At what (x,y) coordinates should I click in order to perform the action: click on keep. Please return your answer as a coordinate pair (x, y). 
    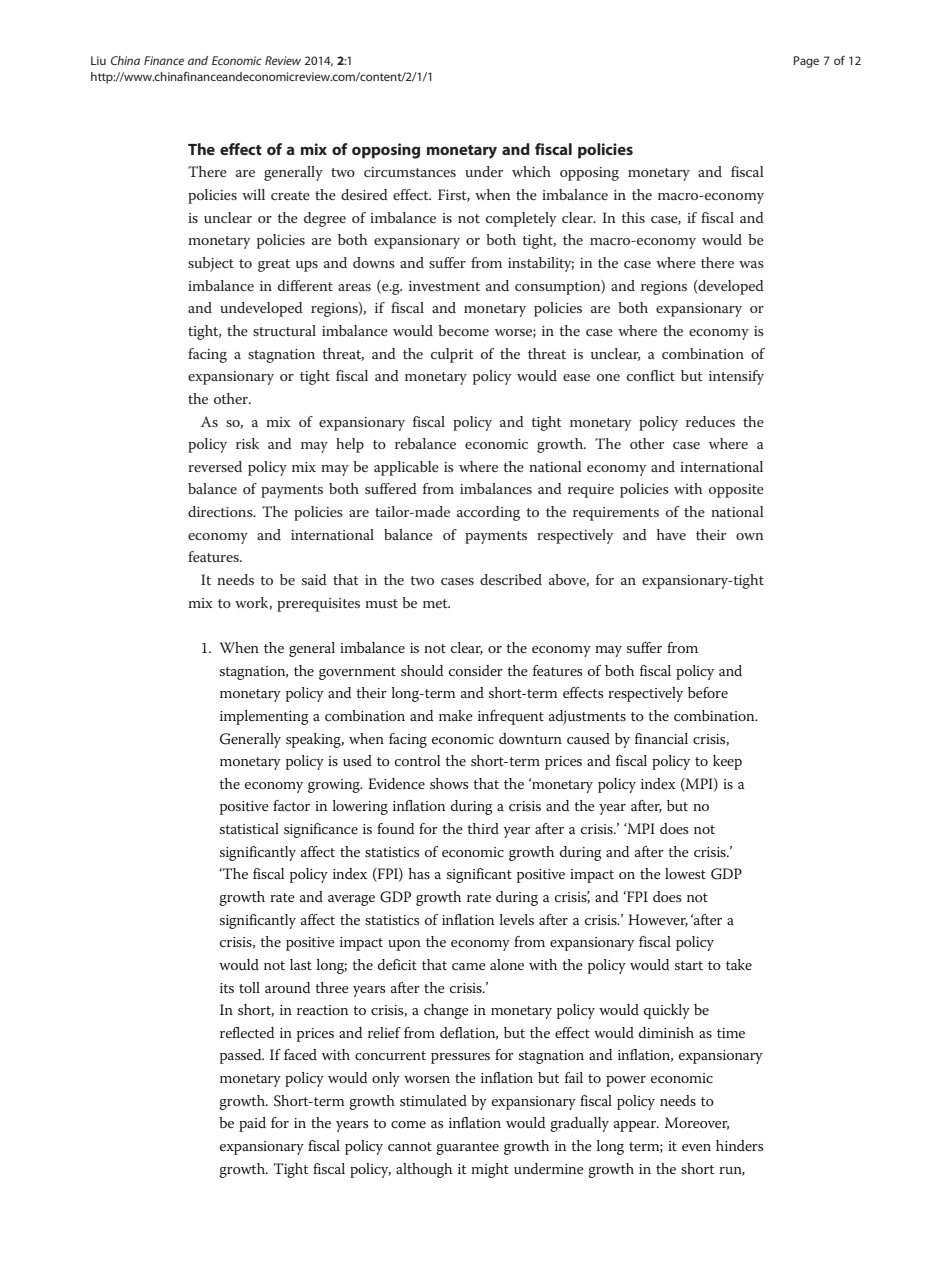
    Looking at the image, I should click on (727, 762).
